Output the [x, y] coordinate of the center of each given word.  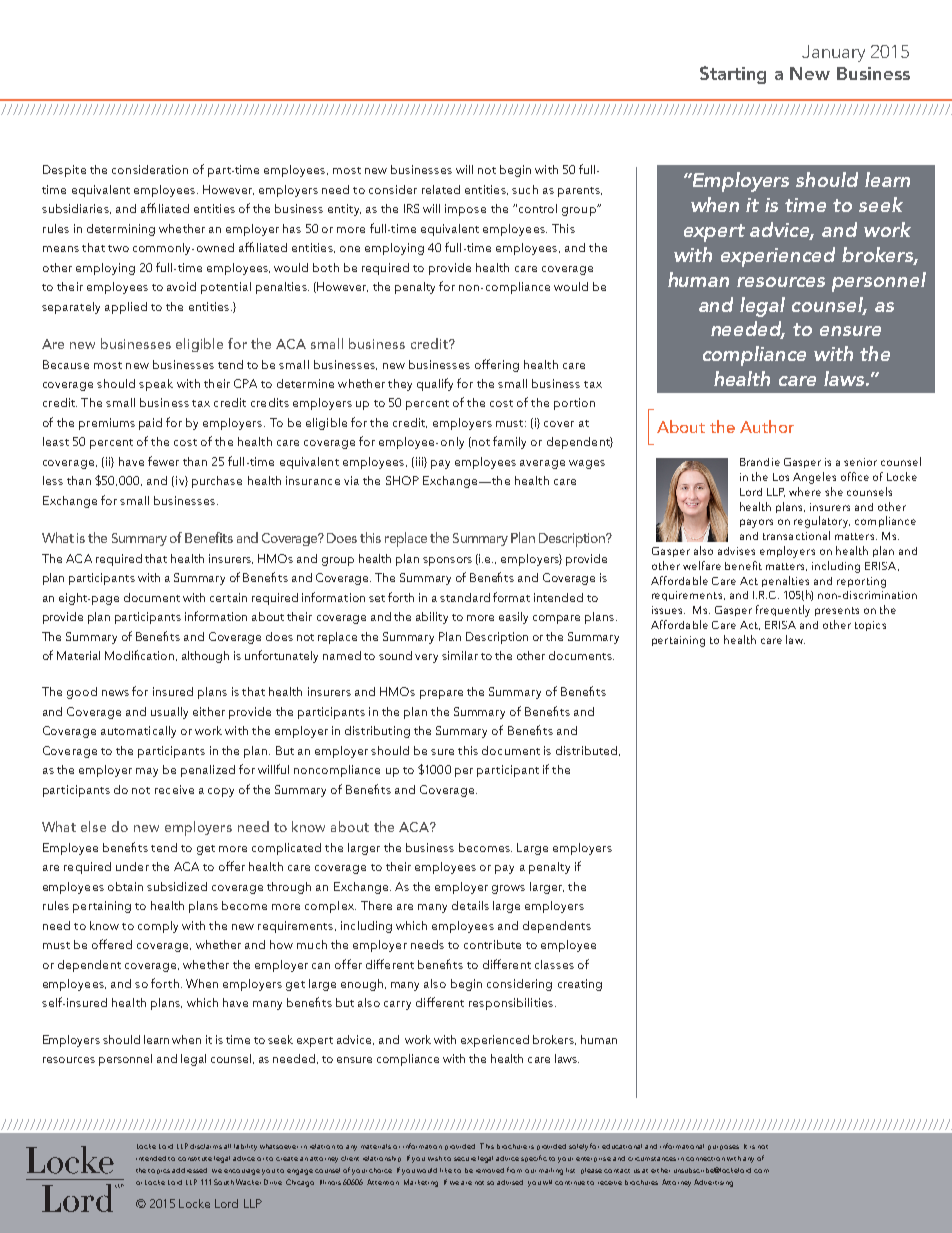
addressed [189, 1170]
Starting [733, 75]
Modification [139, 655]
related [441, 189]
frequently [783, 611]
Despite [64, 171]
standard [465, 597]
